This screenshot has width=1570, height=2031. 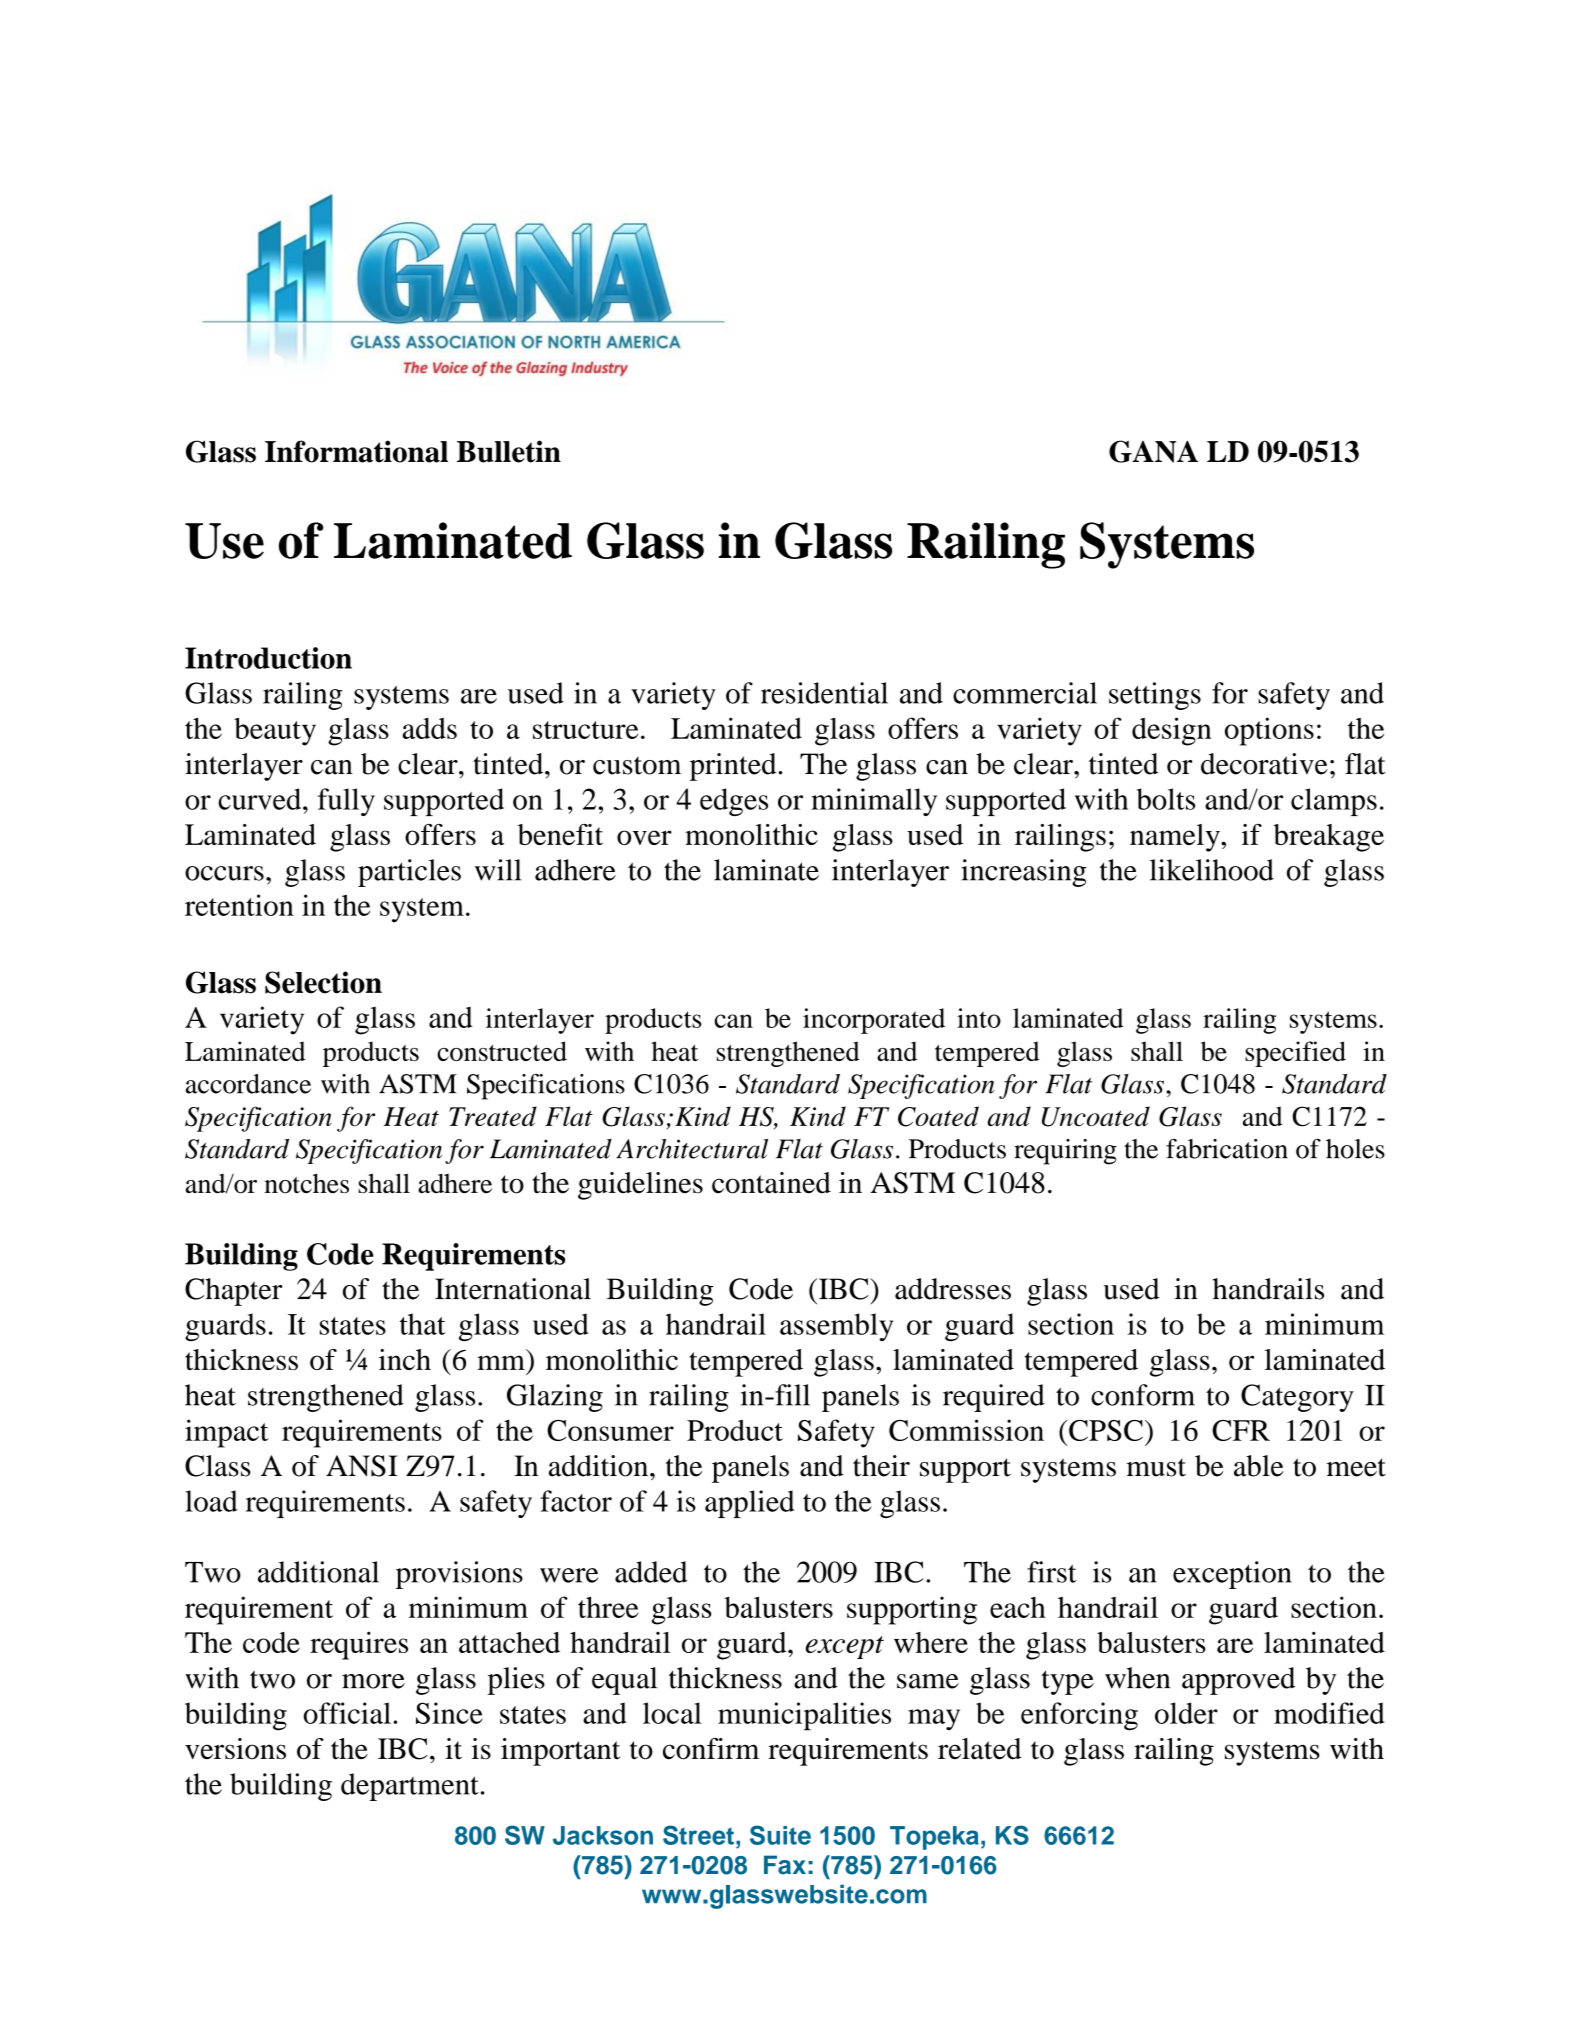 What do you see at coordinates (1259, 1466) in the screenshot?
I see `able` at bounding box center [1259, 1466].
